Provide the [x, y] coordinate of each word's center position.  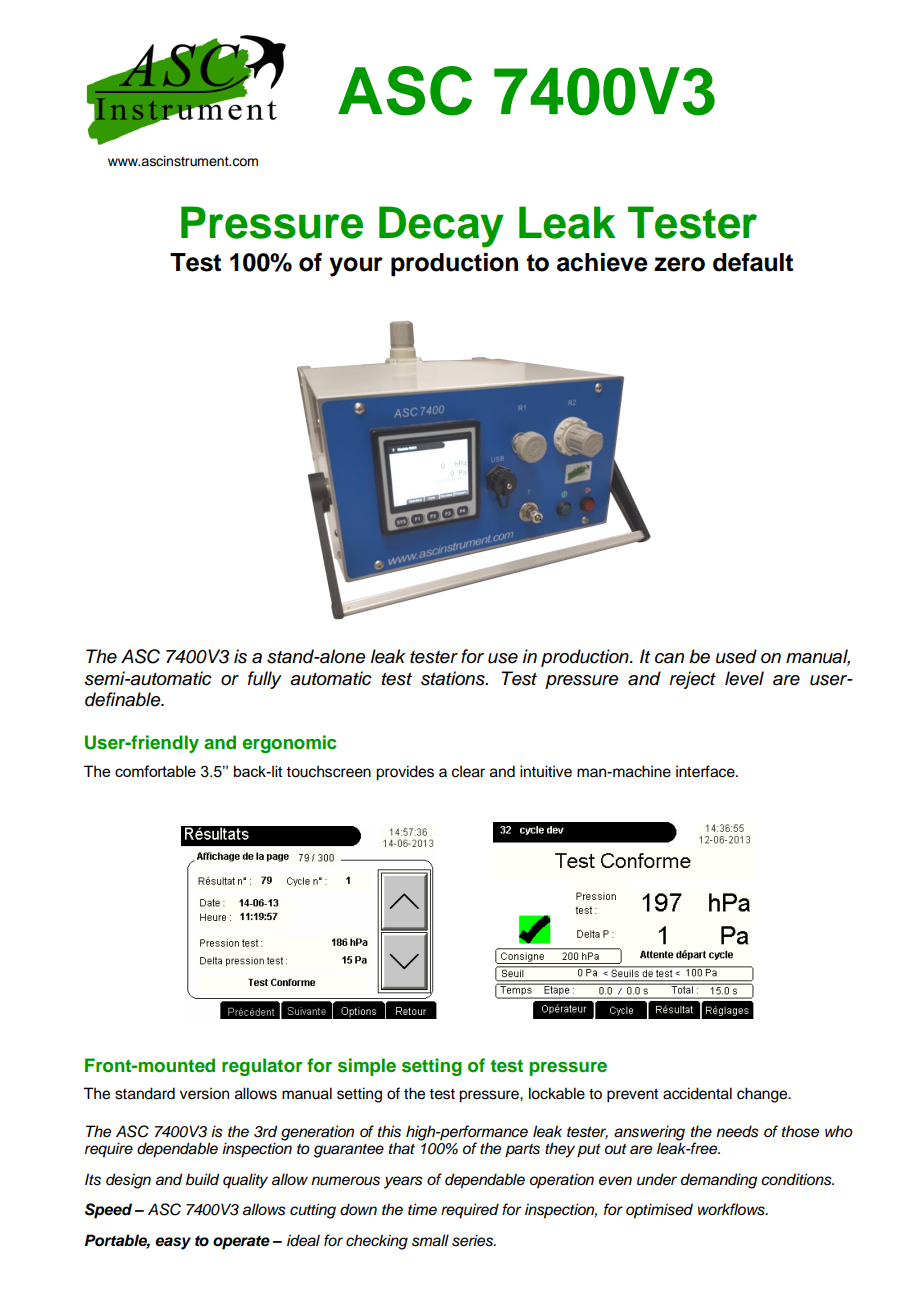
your [356, 267]
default [753, 262]
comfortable [155, 771]
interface [706, 771]
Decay [441, 227]
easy [173, 1243]
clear [468, 771]
